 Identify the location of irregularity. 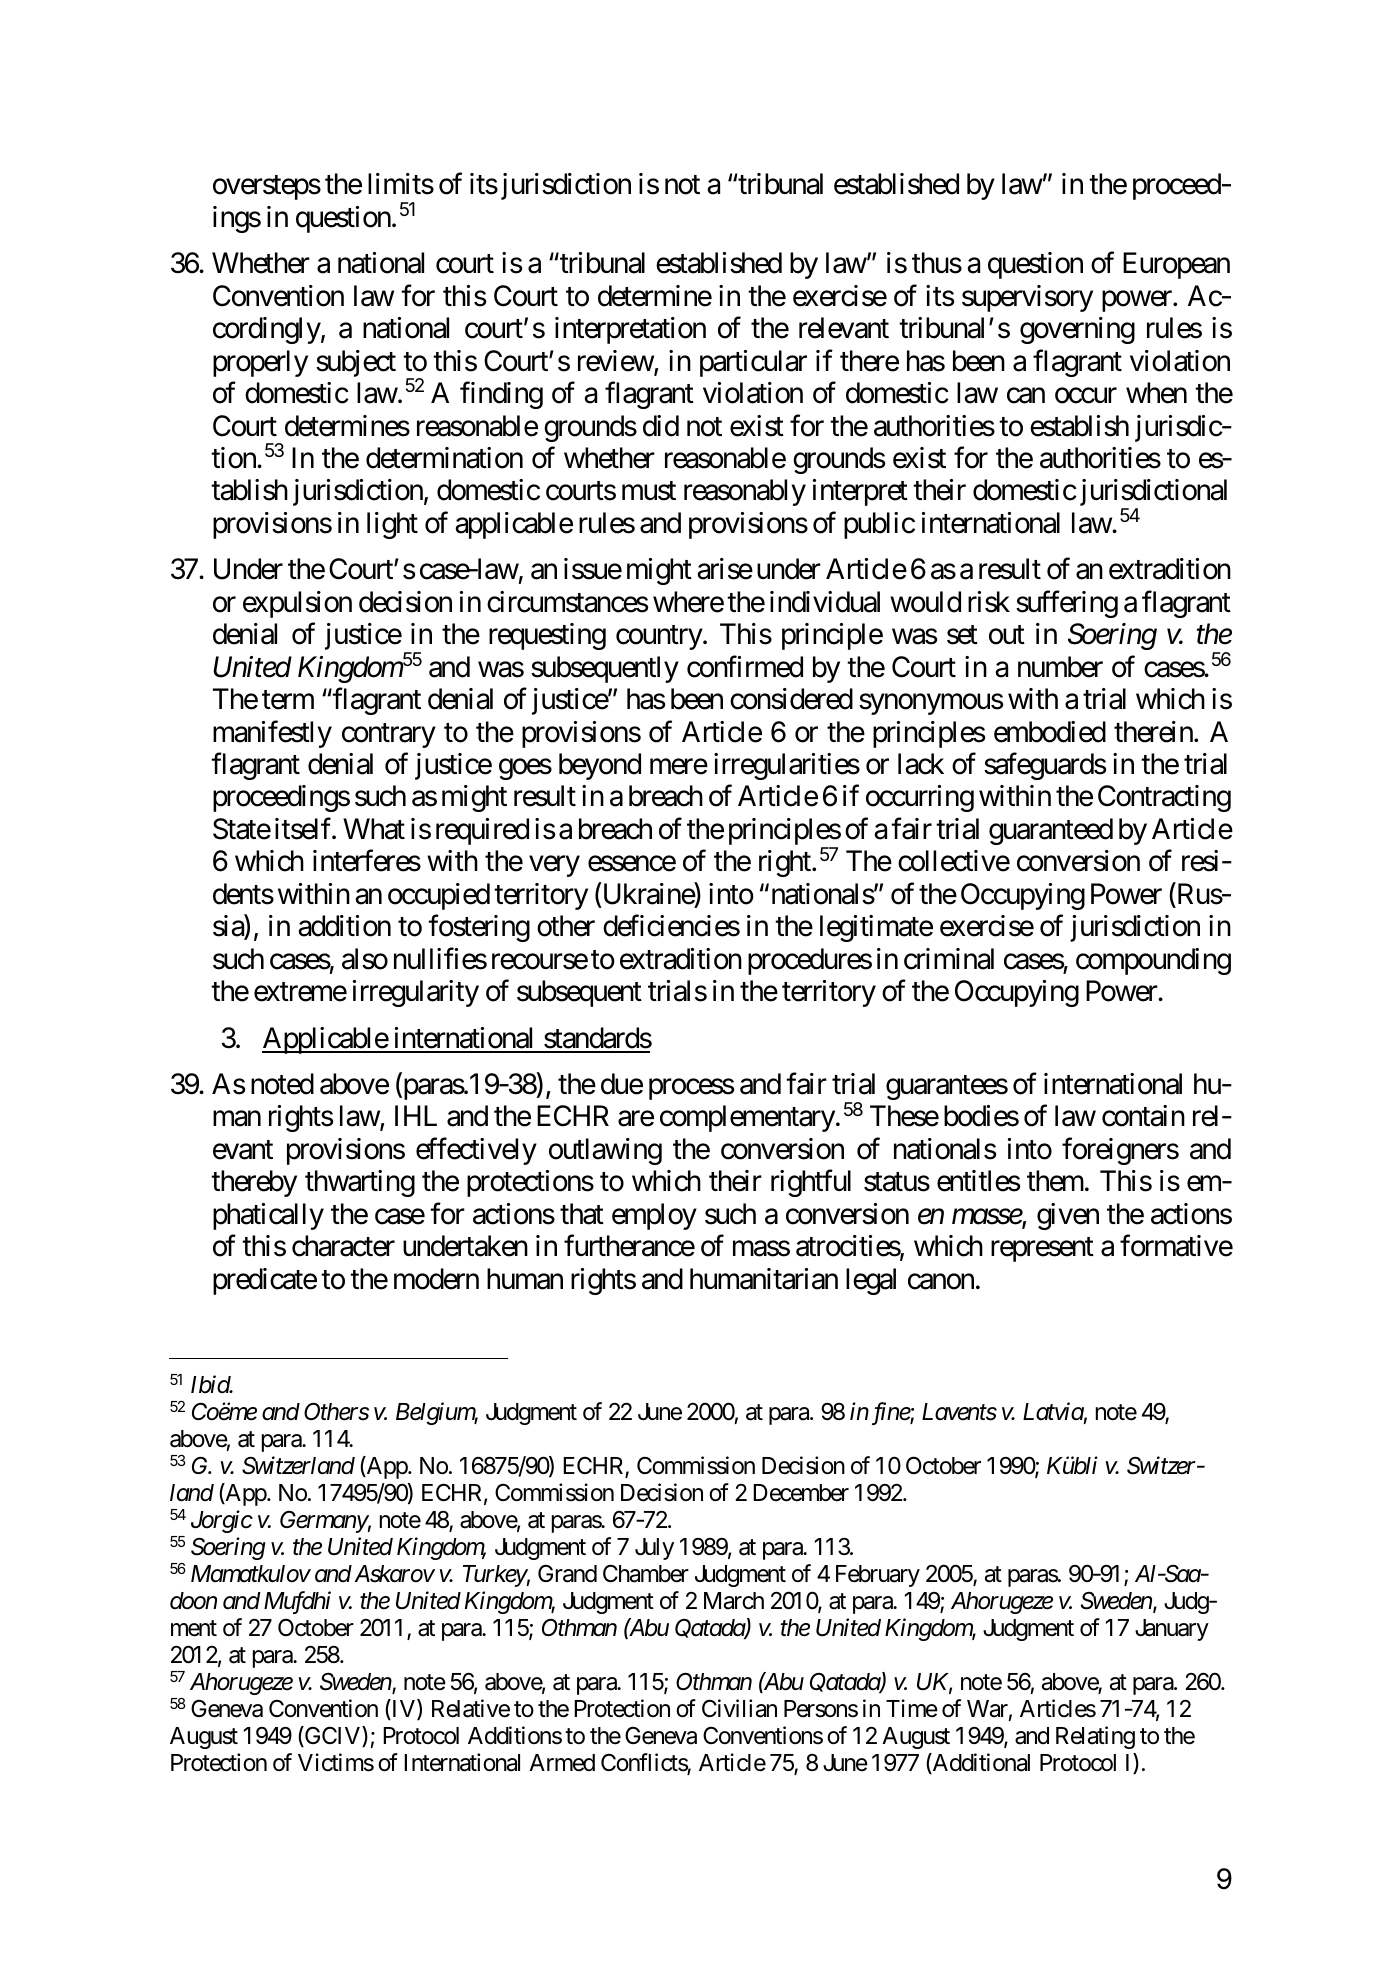
(416, 993).
